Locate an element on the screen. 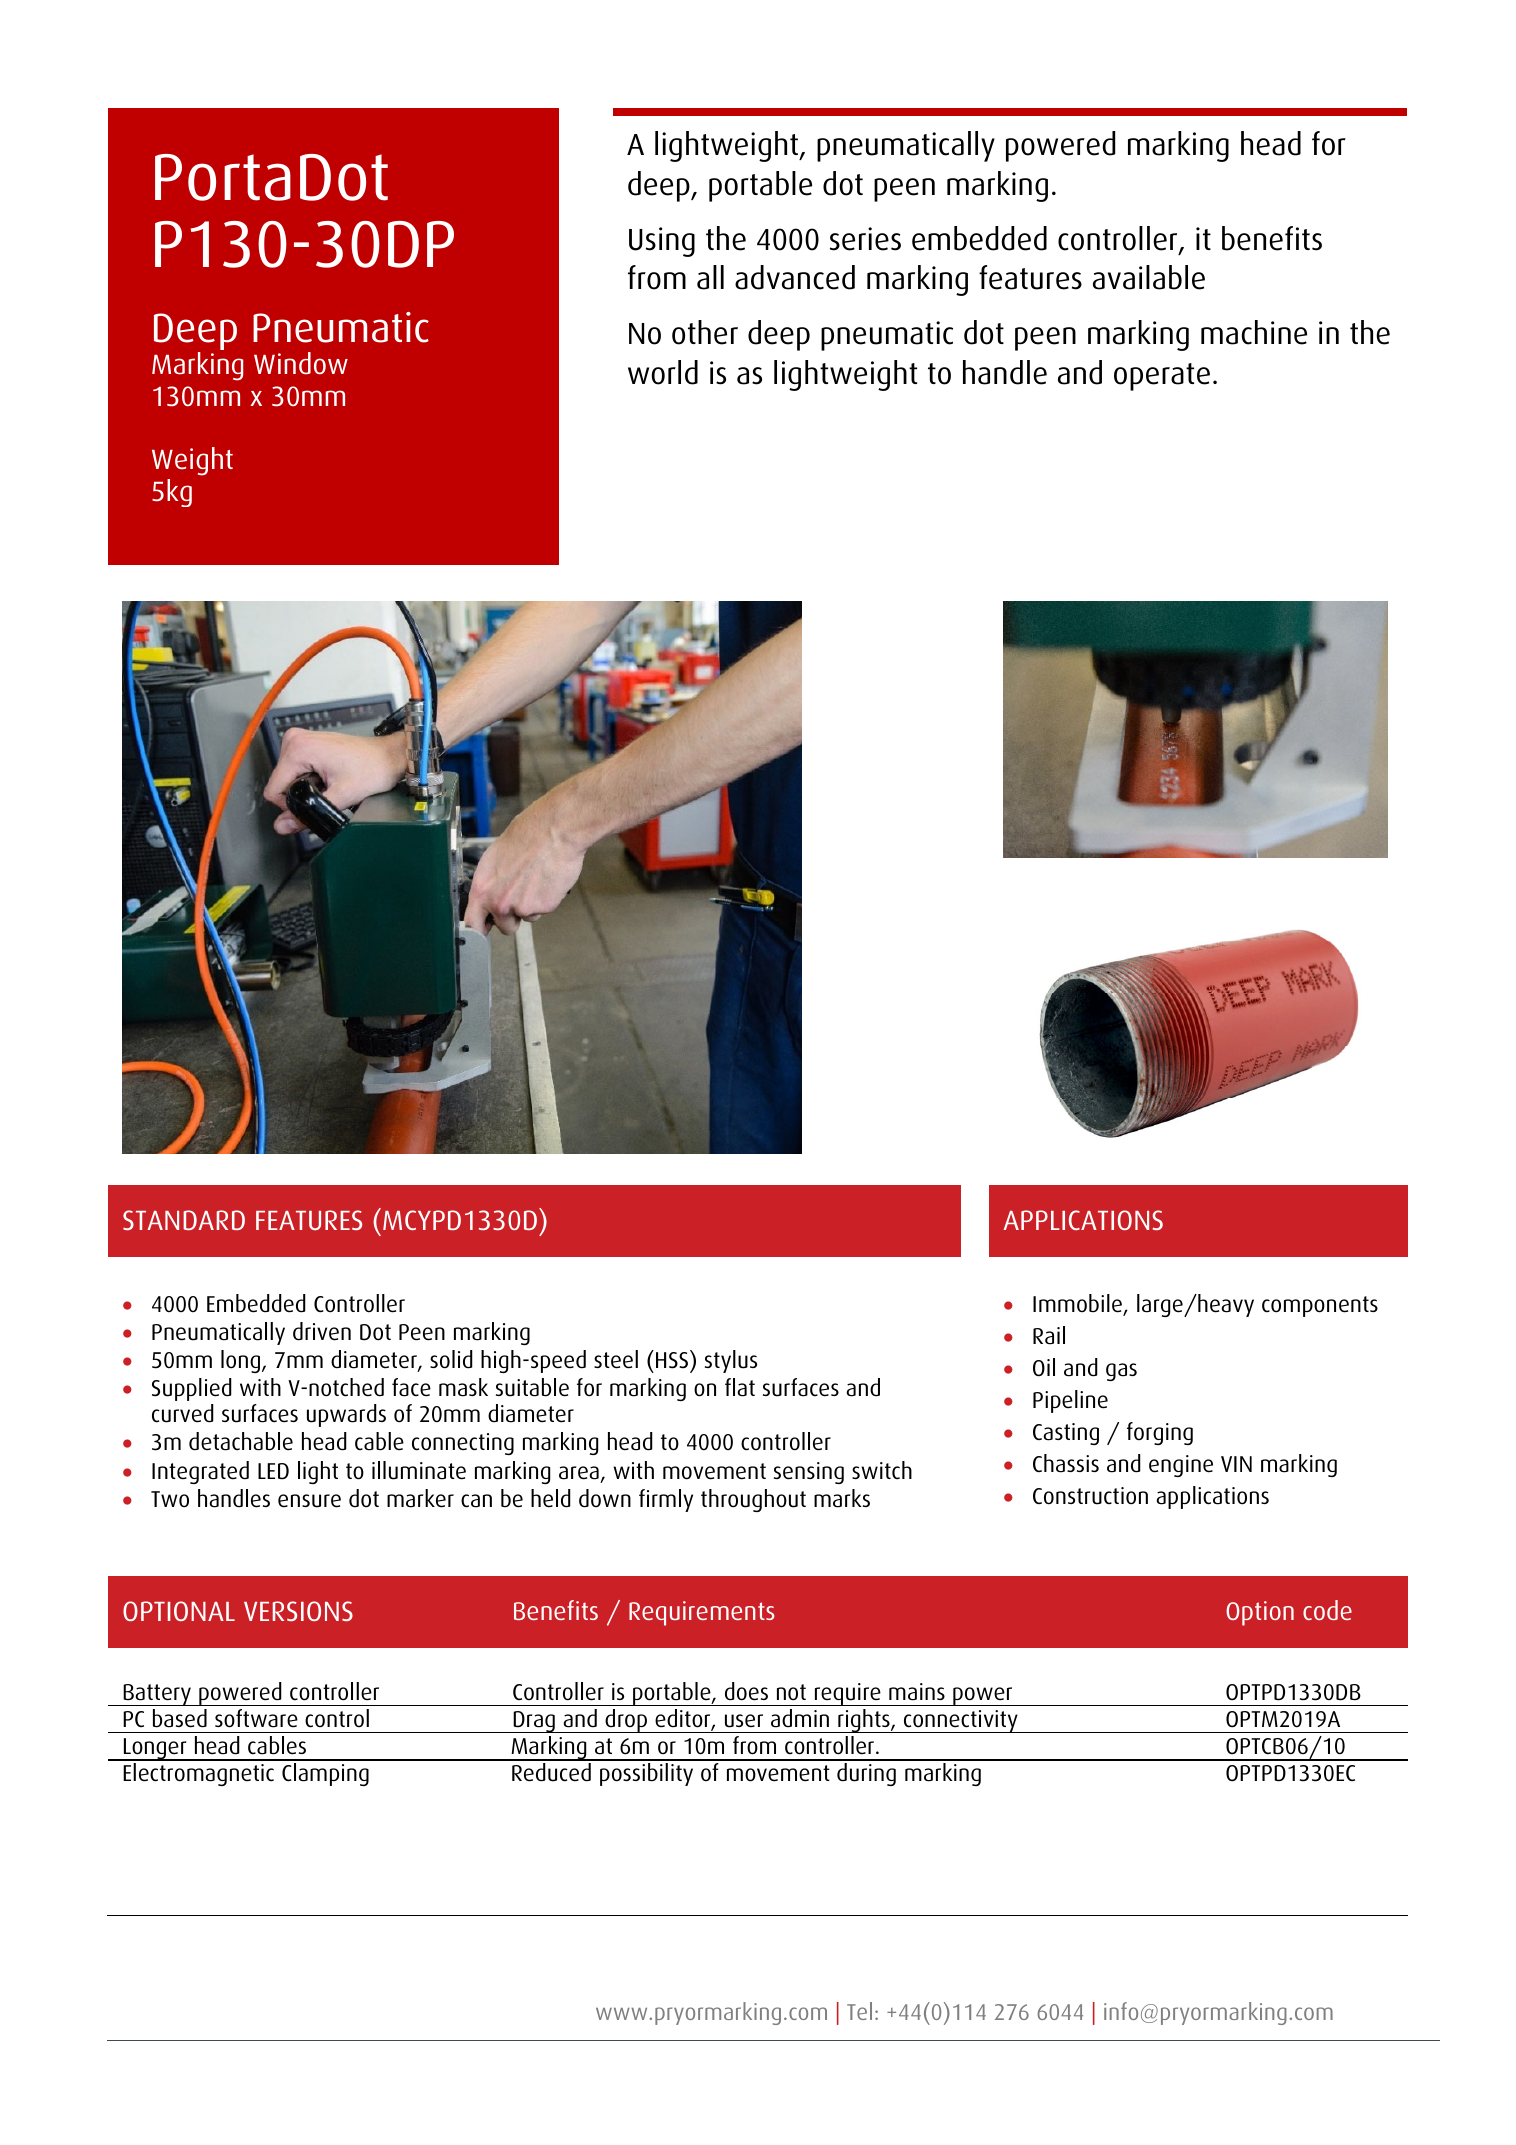 The height and width of the screenshot is (2145, 1516). software is located at coordinates (256, 1718).
